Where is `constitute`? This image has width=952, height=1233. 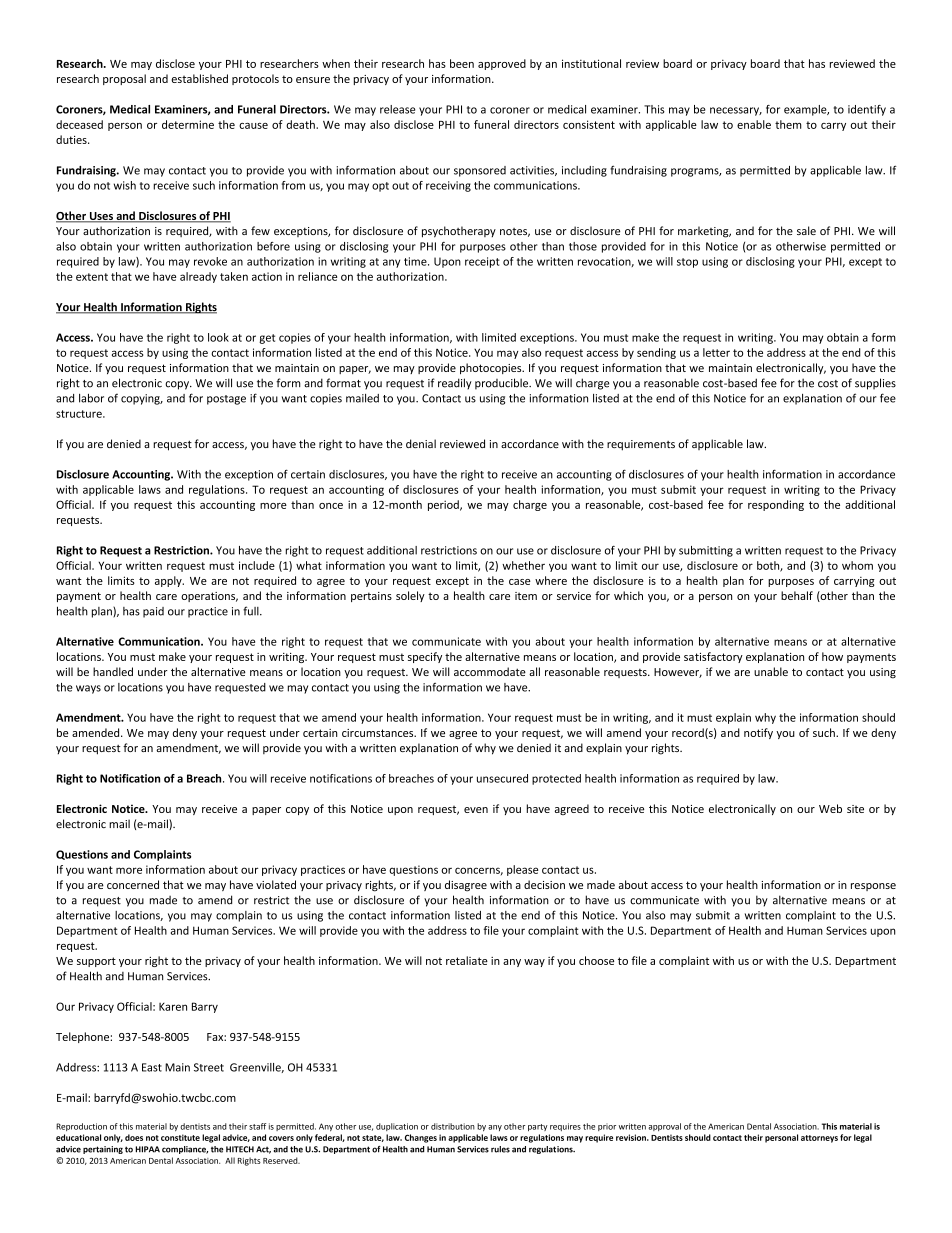
constitute is located at coordinates (180, 1137).
